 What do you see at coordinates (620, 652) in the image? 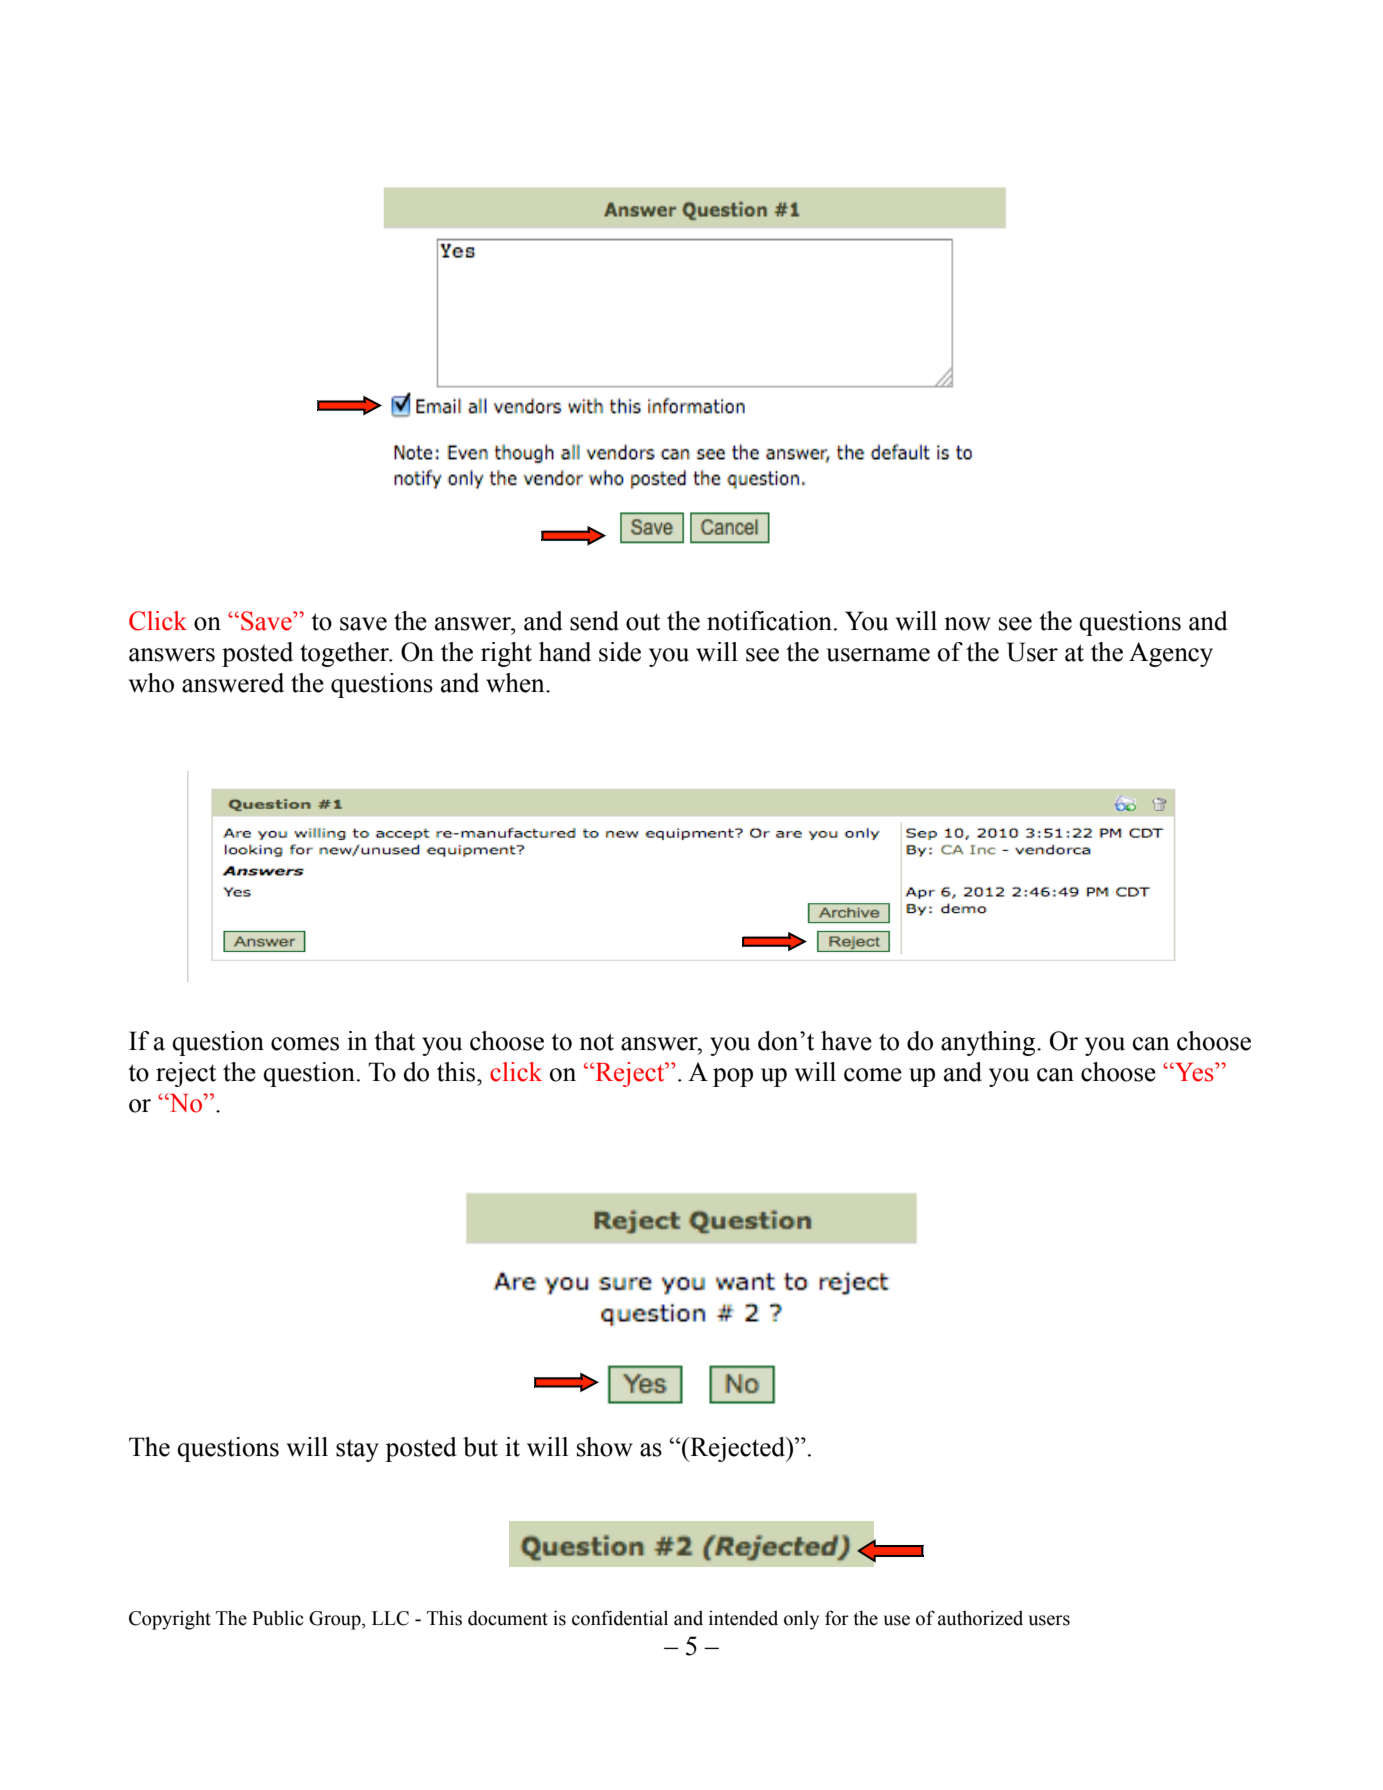
I see `side` at bounding box center [620, 652].
